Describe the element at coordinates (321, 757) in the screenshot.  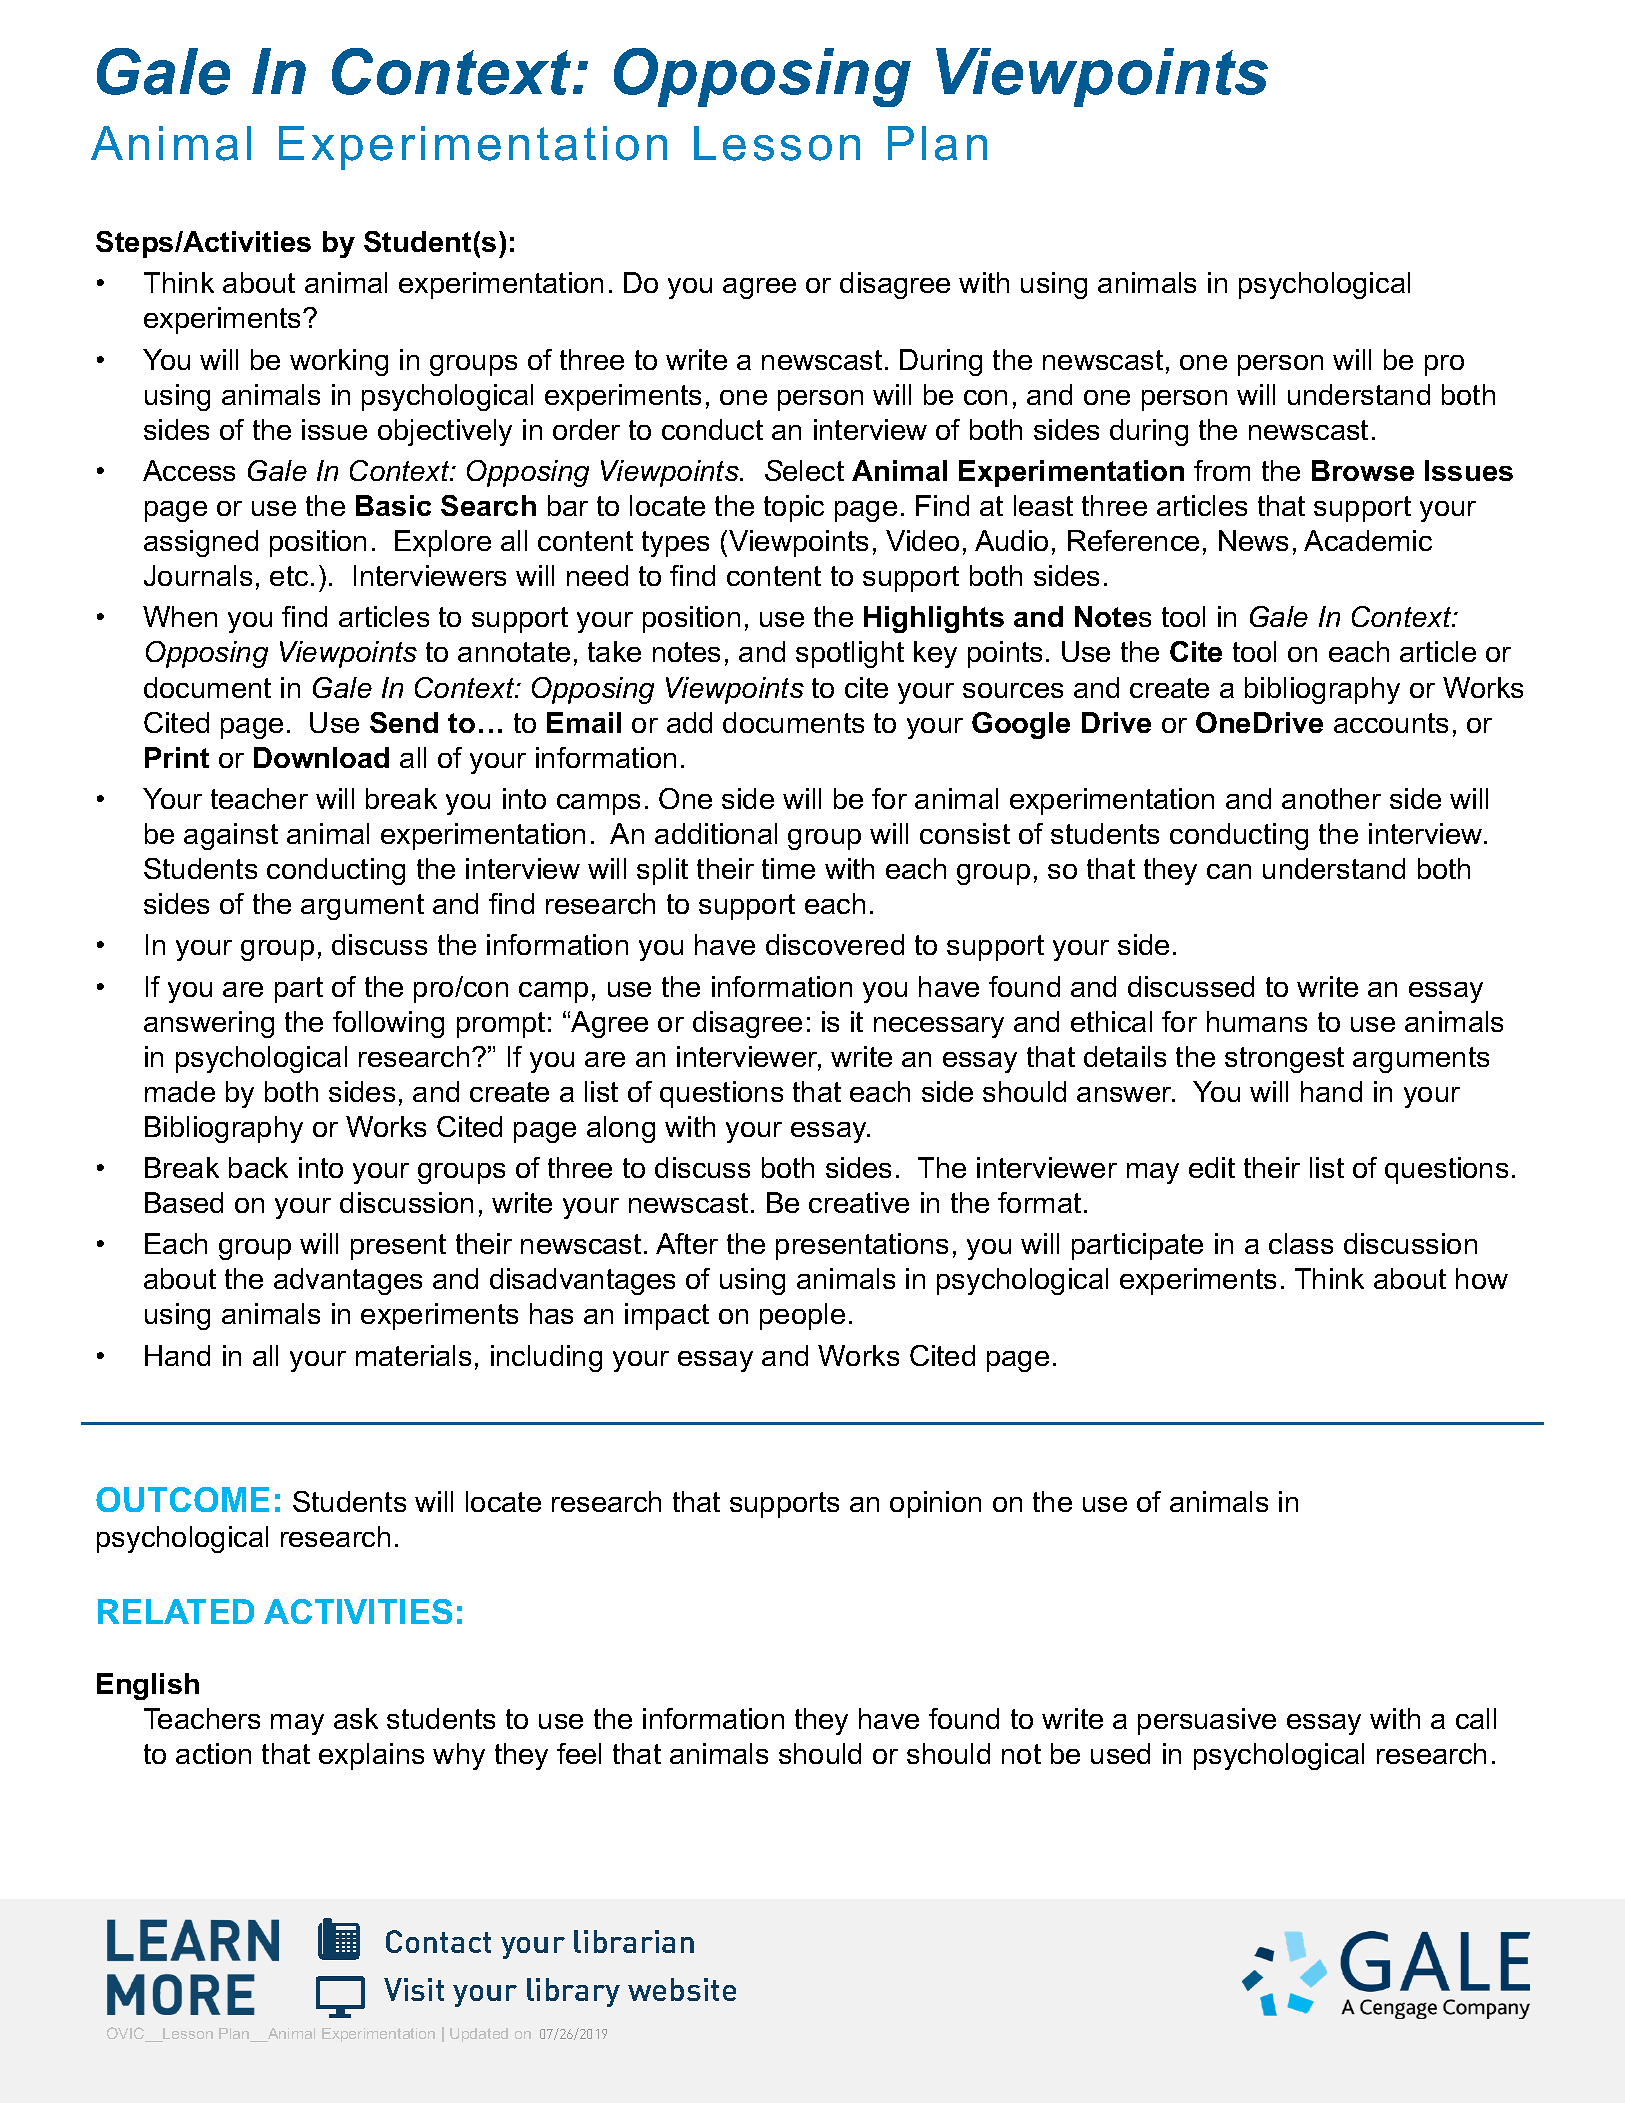
I see `Download` at that location.
